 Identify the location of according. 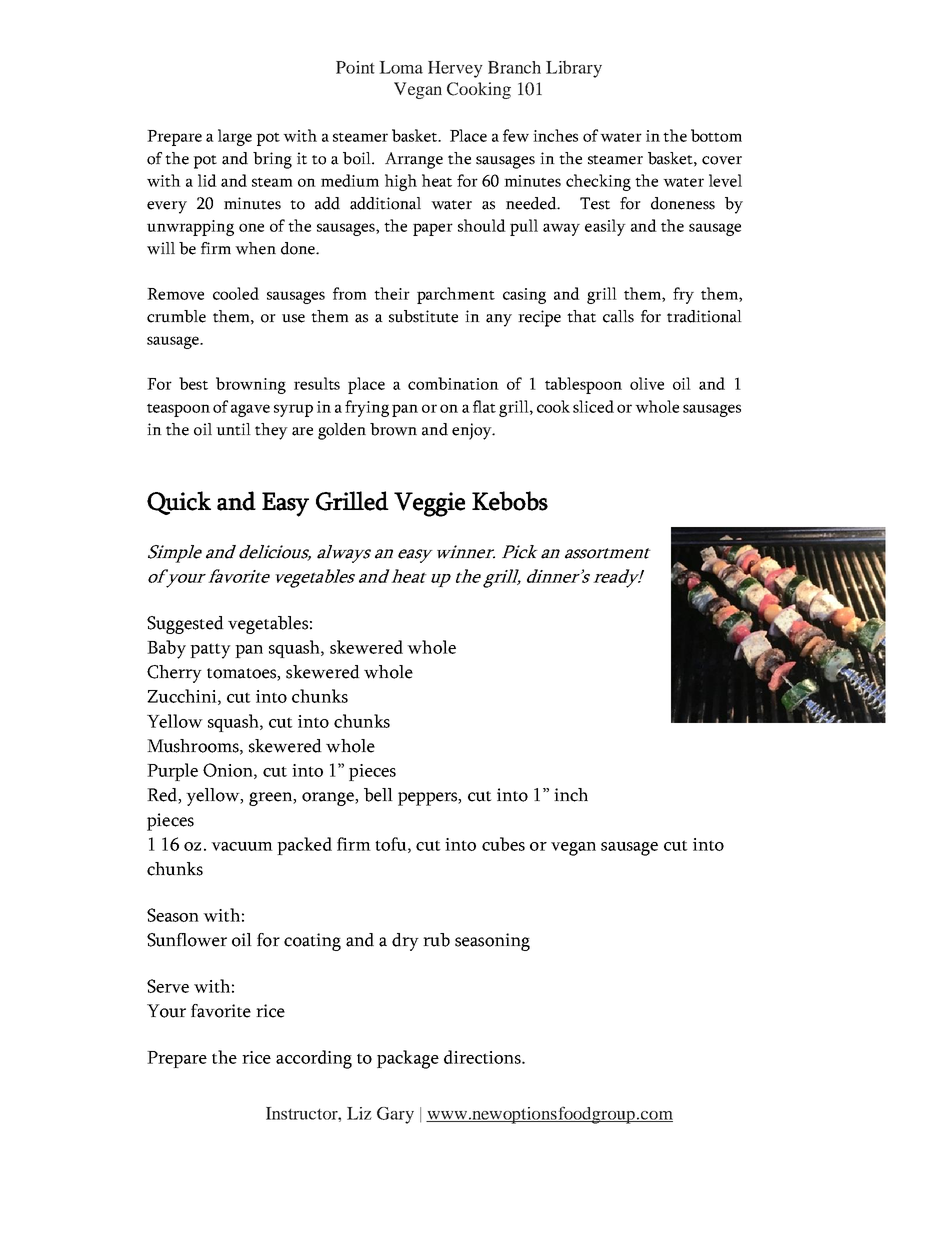
(314, 1059).
